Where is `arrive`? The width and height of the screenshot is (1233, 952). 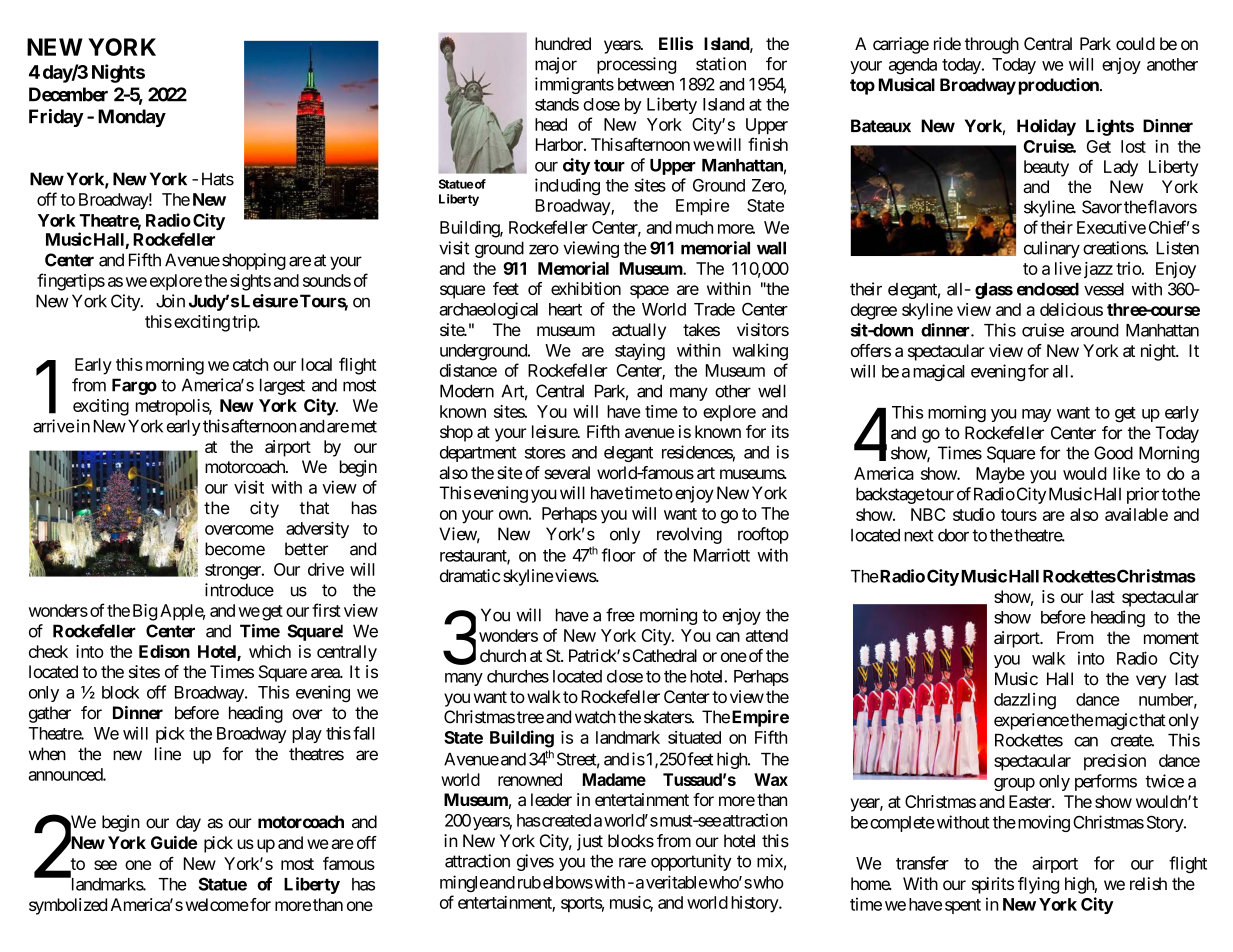 arrive is located at coordinates (53, 426).
